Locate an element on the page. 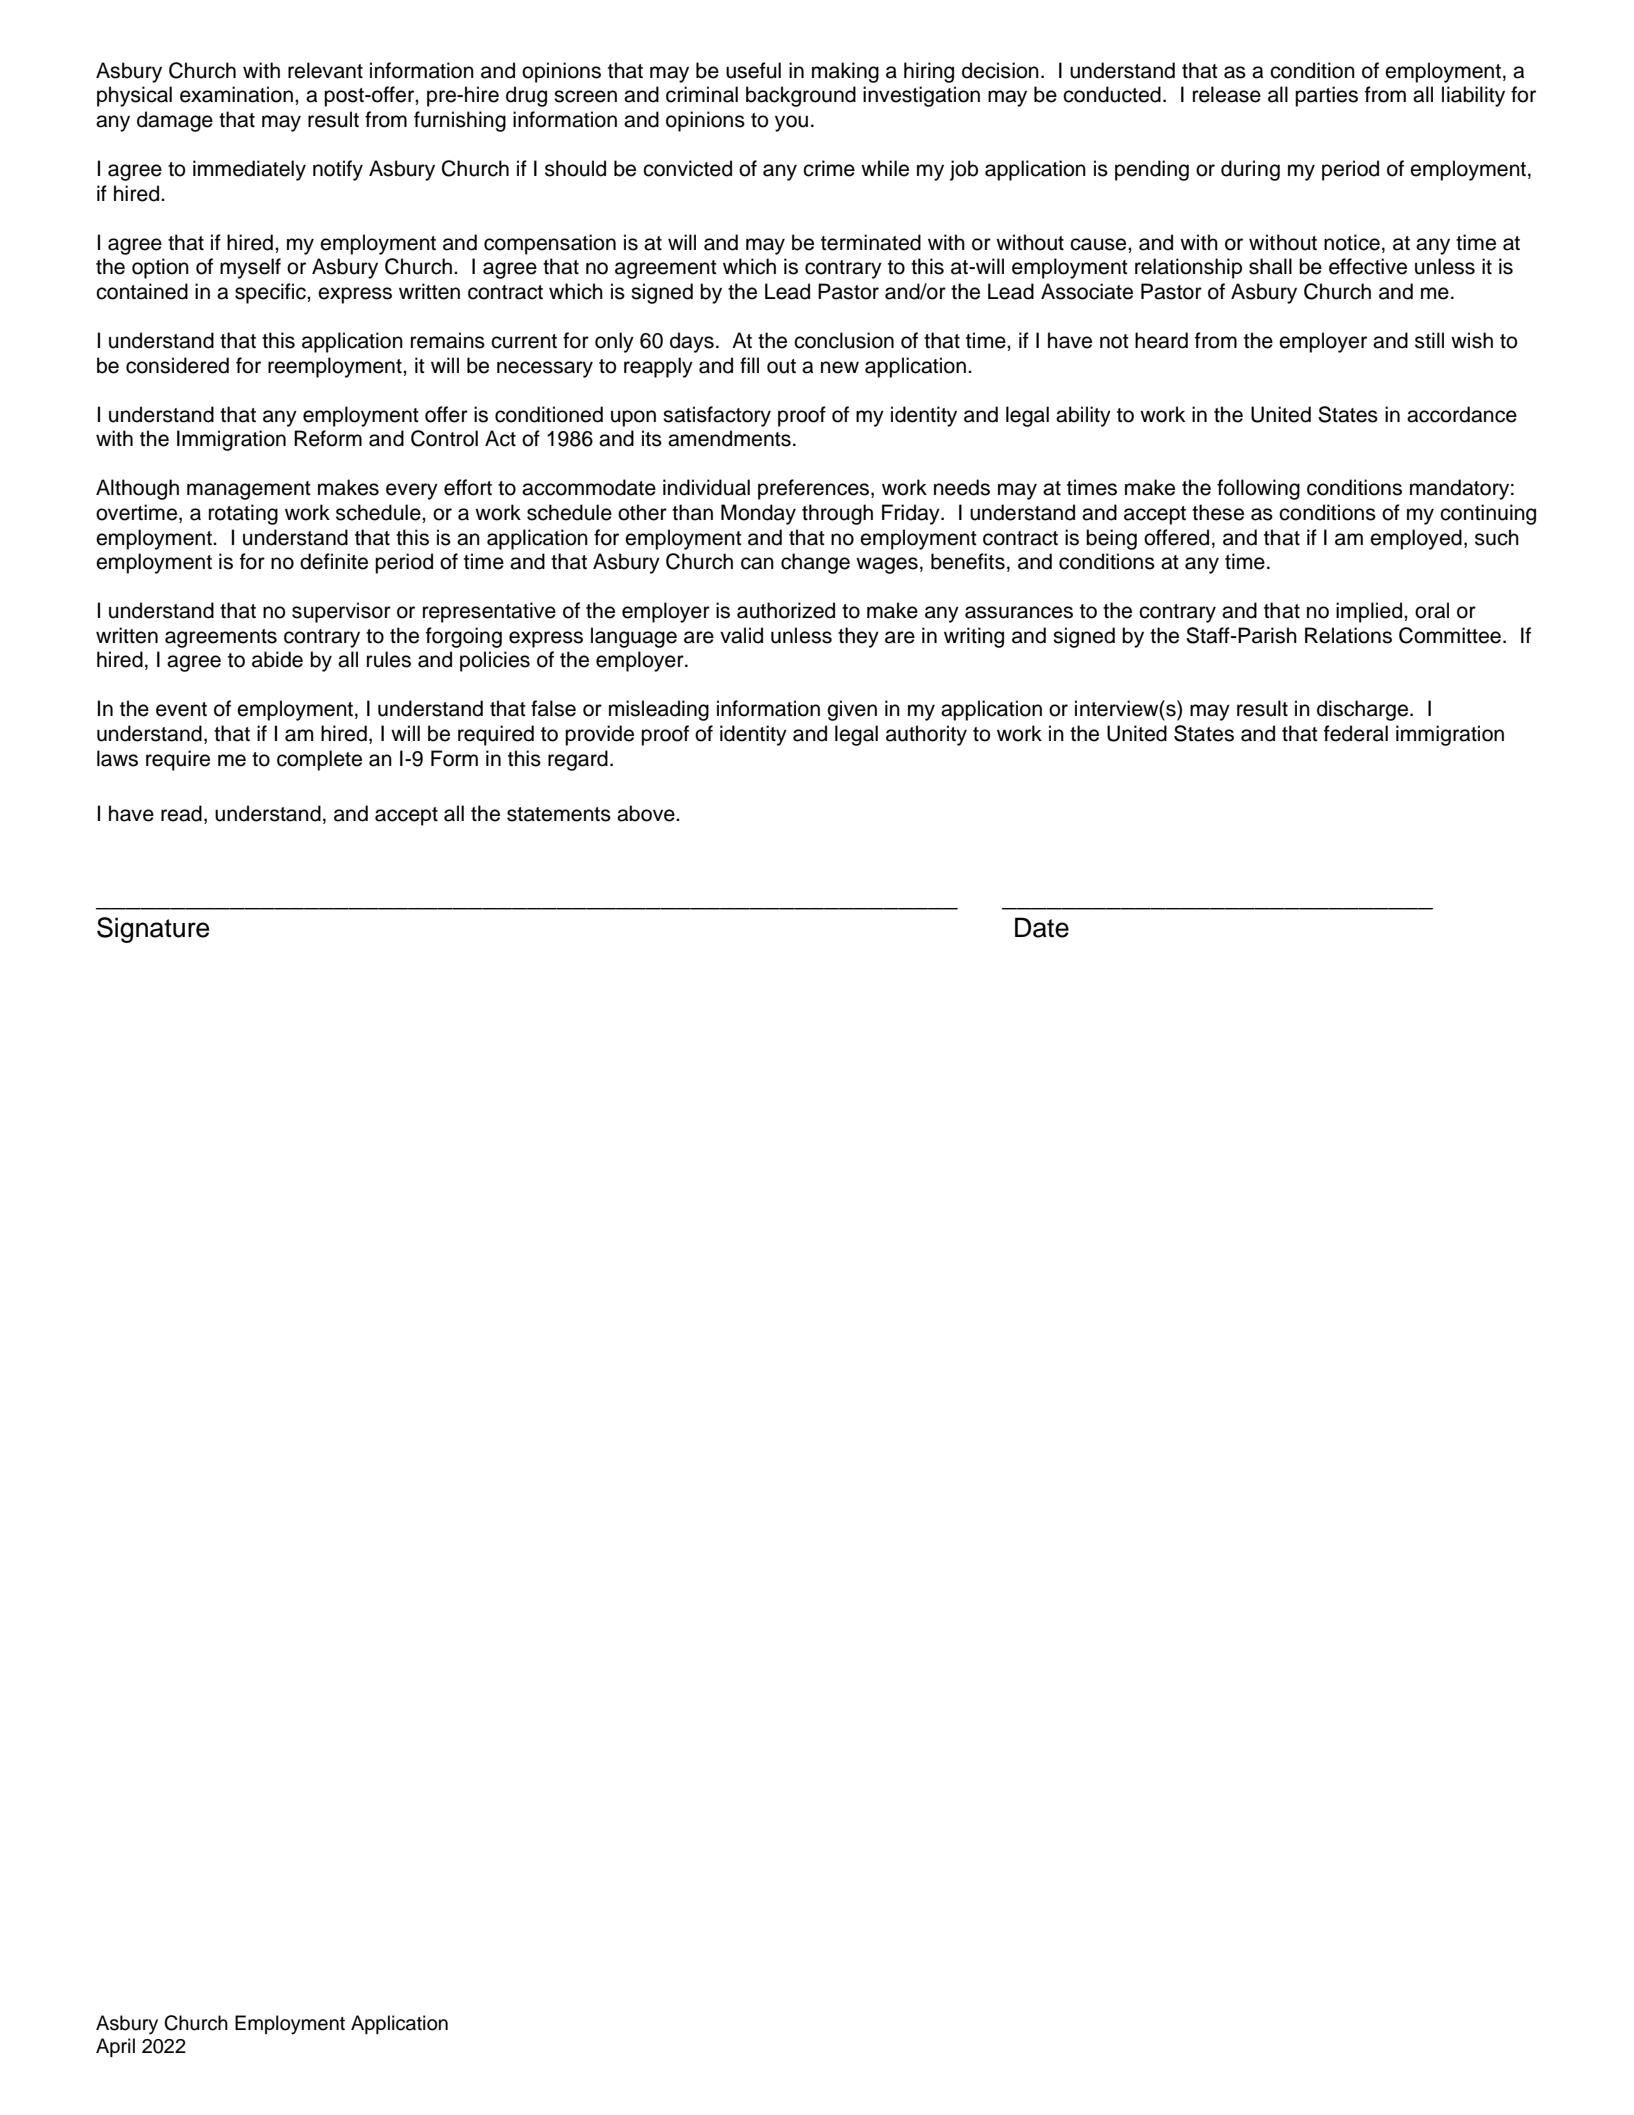  immediately is located at coordinates (249, 170).
